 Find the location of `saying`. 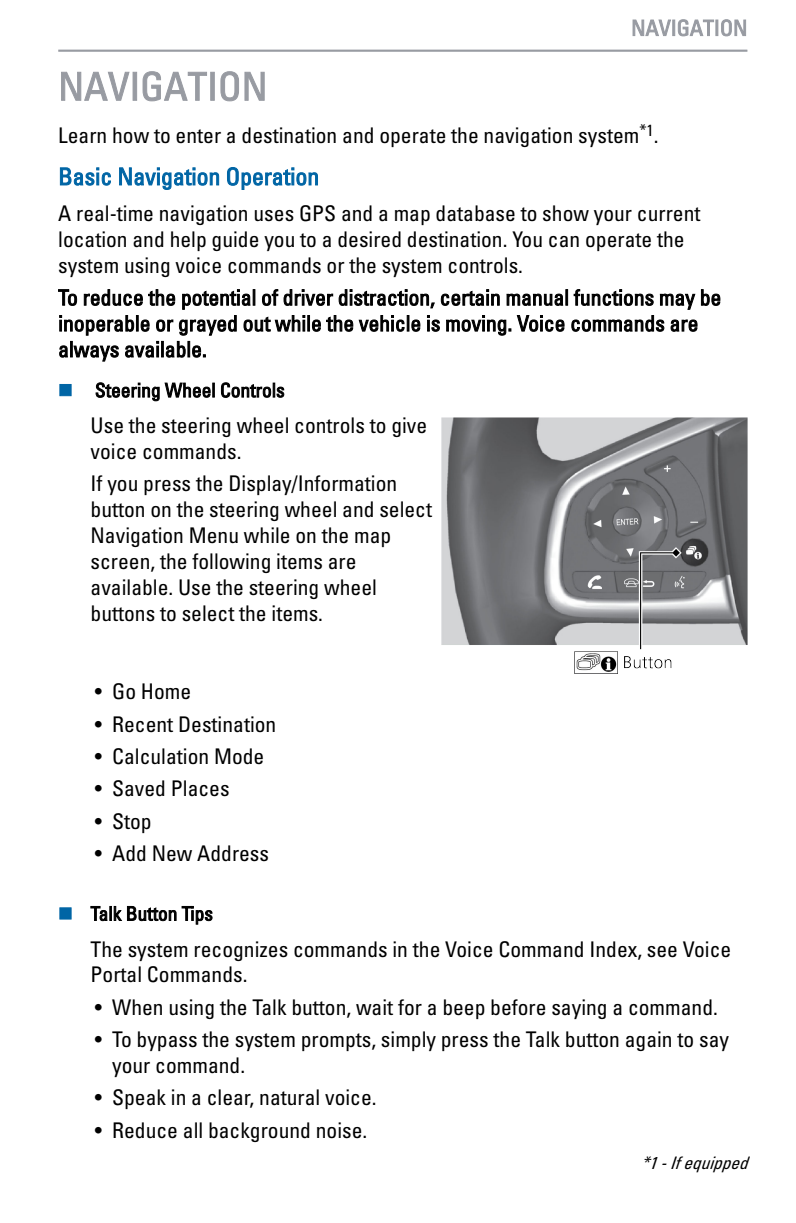

saying is located at coordinates (579, 1009).
